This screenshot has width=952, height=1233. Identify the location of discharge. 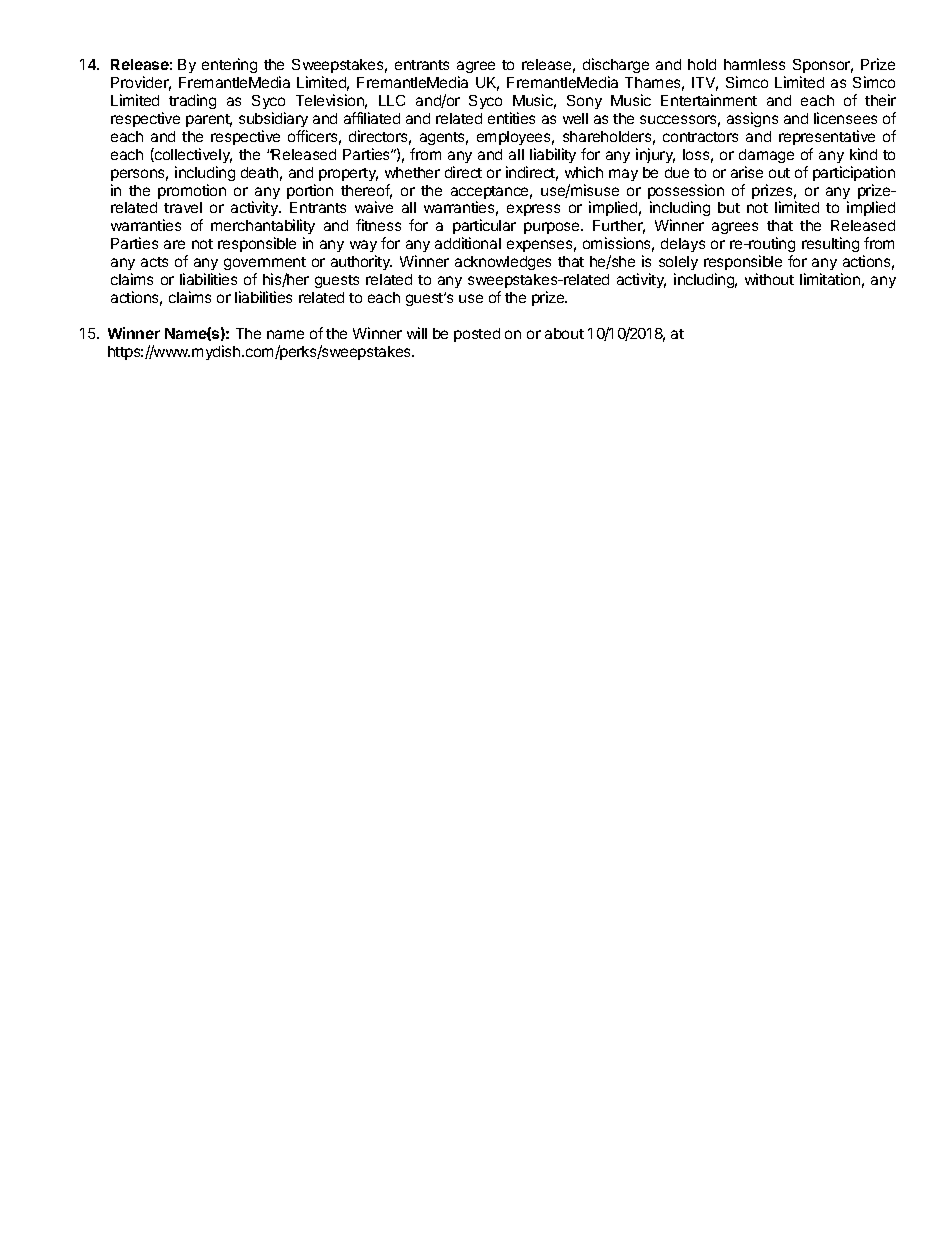
(616, 65).
